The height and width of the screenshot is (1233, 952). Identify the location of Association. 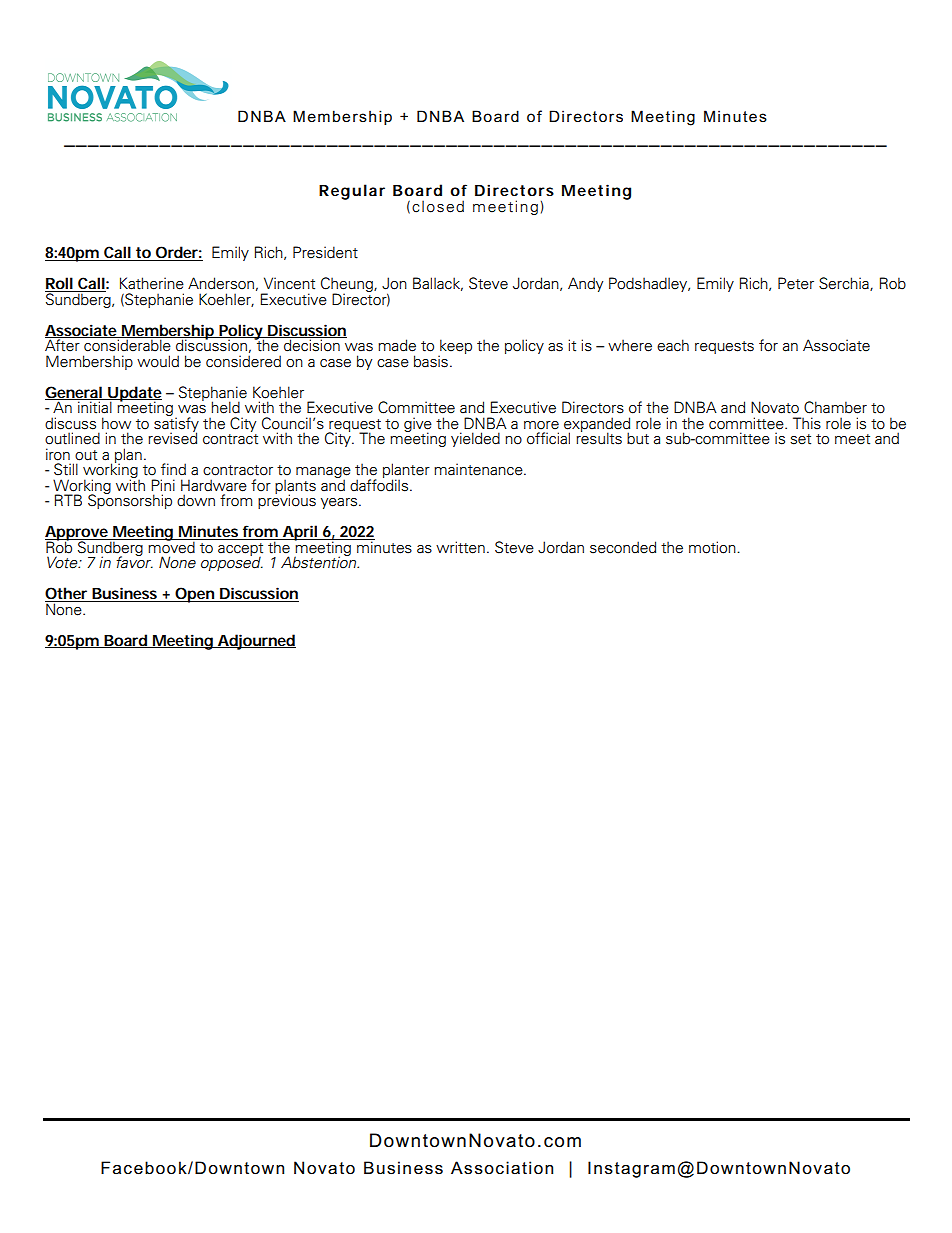
(502, 1168).
